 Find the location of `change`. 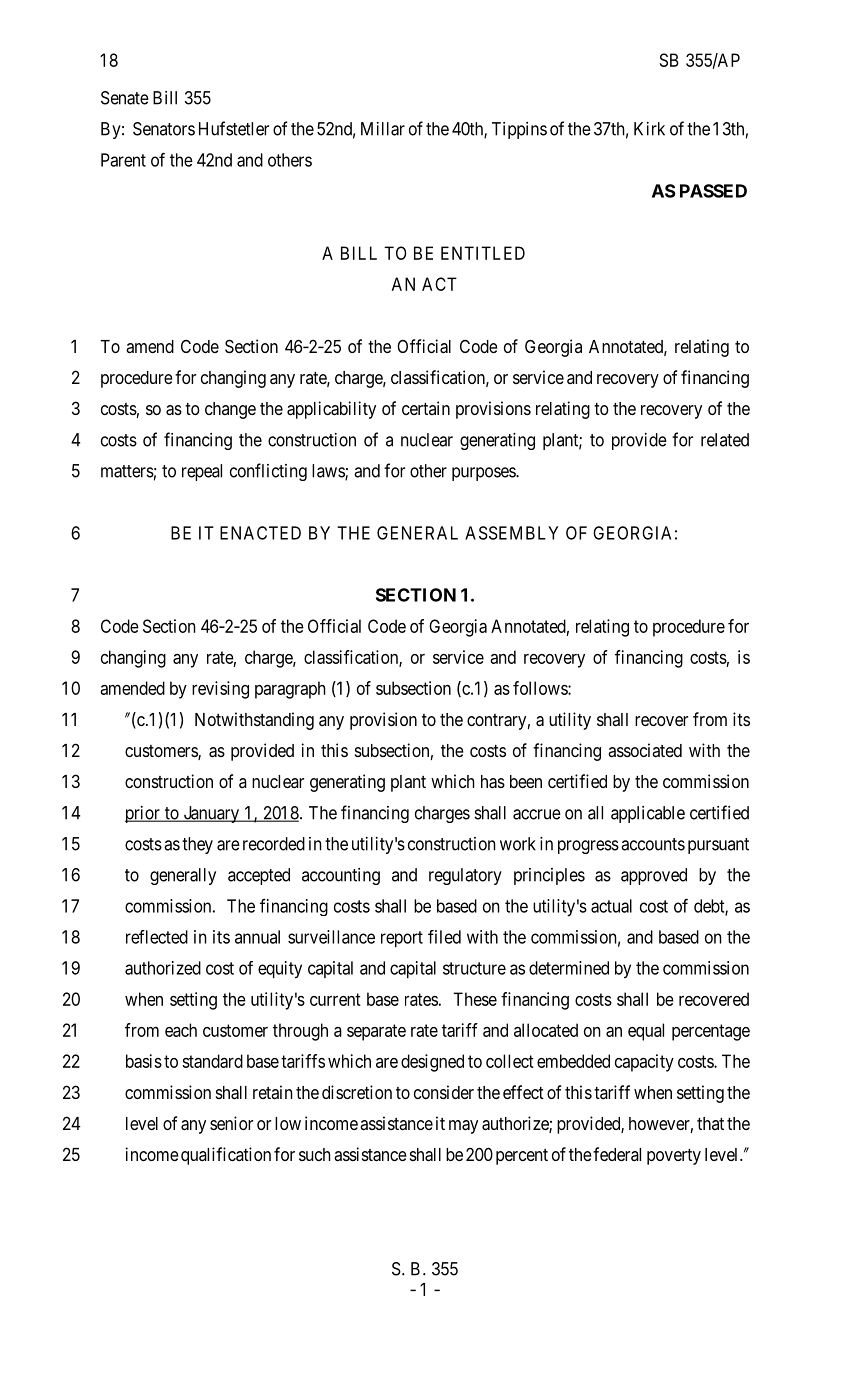

change is located at coordinates (230, 410).
